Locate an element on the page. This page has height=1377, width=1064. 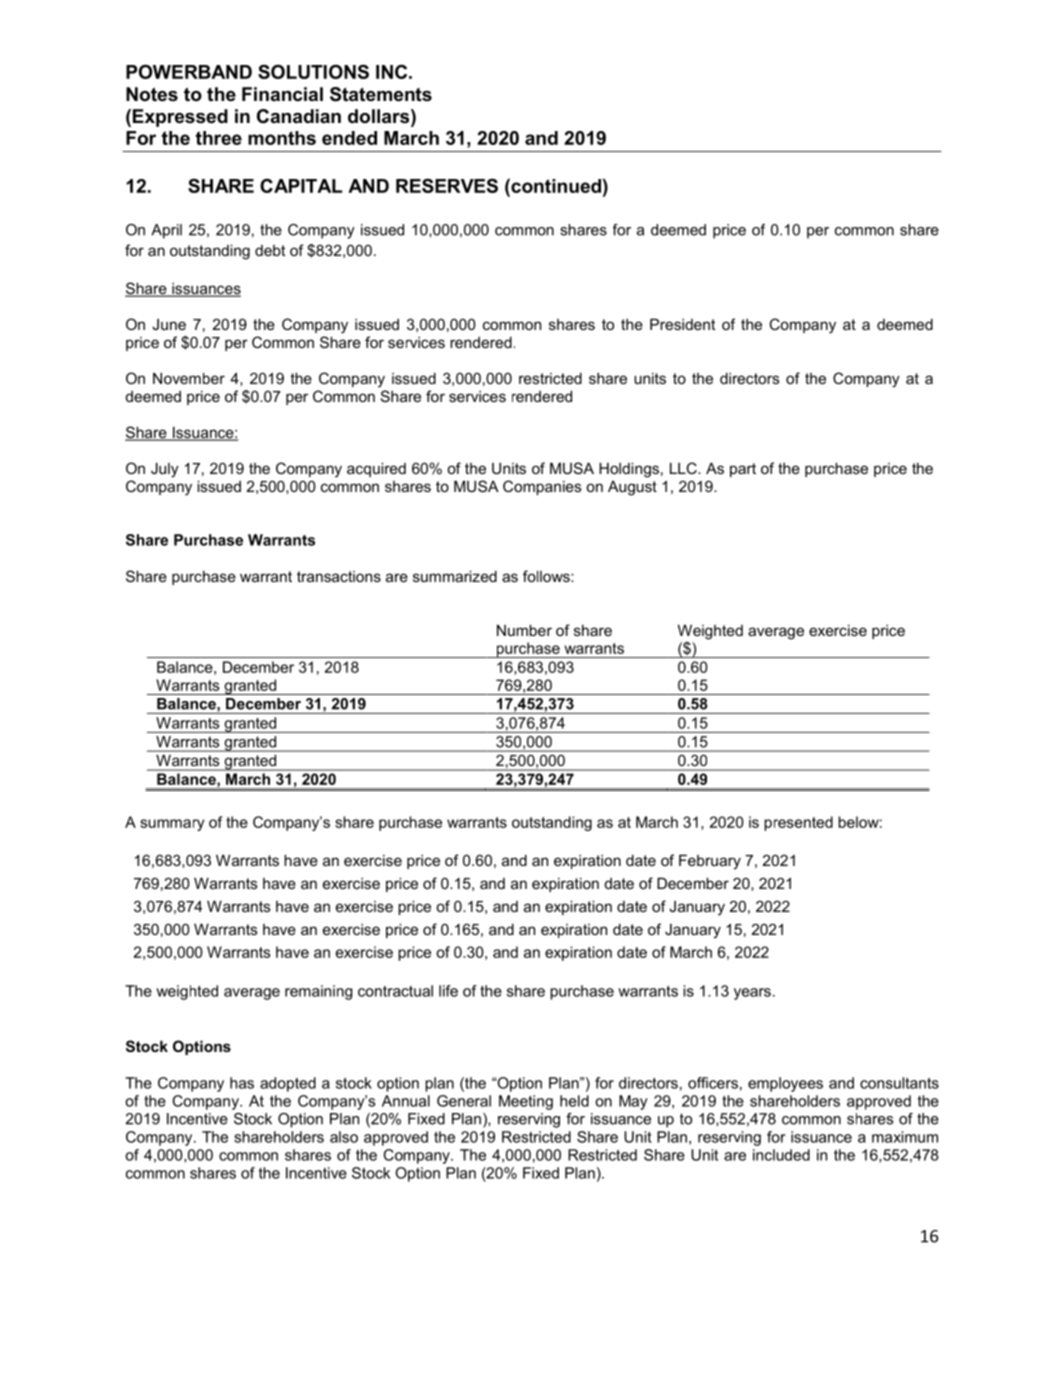
RESERVES is located at coordinates (447, 185).
